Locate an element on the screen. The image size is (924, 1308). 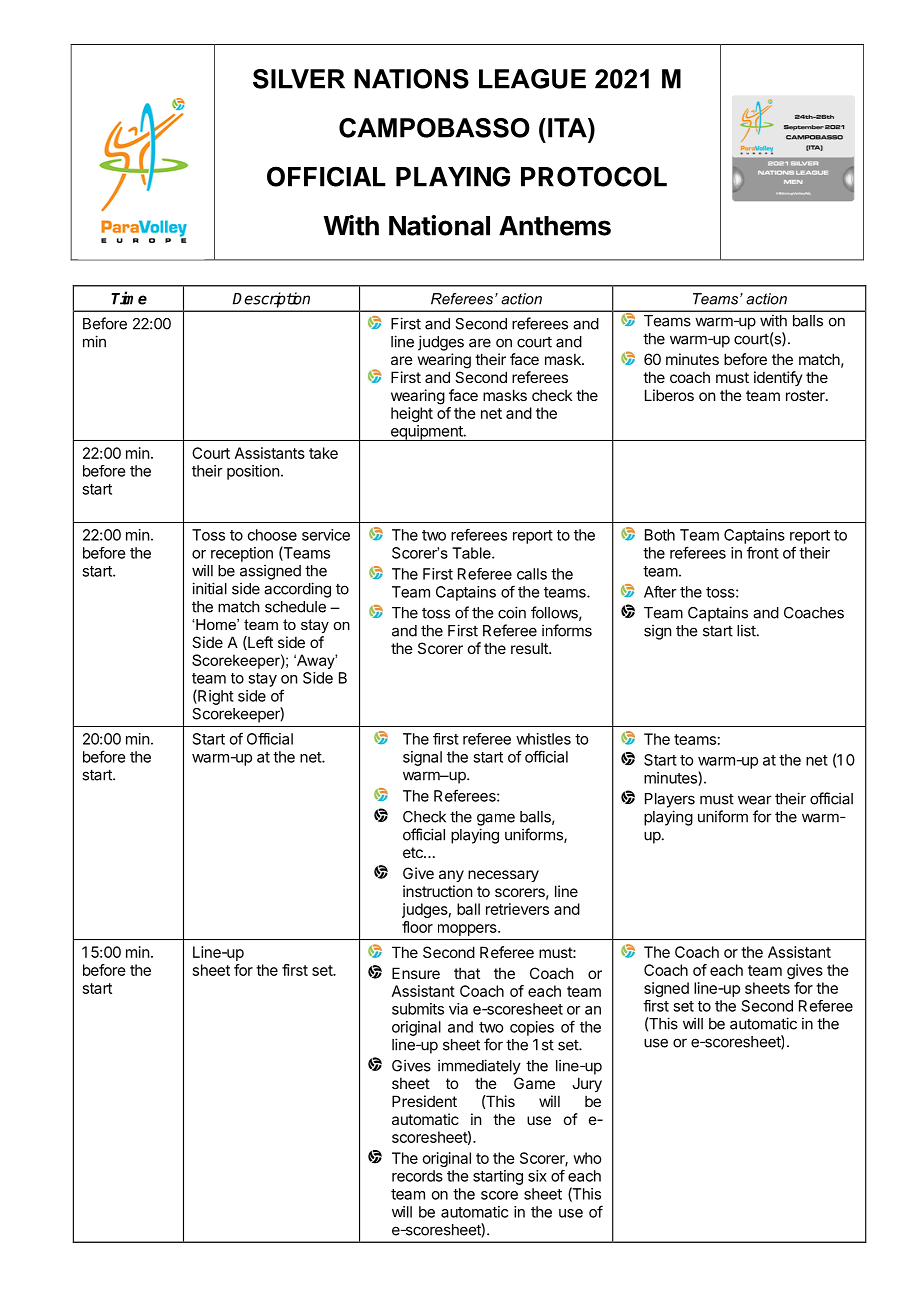
identify is located at coordinates (778, 378).
